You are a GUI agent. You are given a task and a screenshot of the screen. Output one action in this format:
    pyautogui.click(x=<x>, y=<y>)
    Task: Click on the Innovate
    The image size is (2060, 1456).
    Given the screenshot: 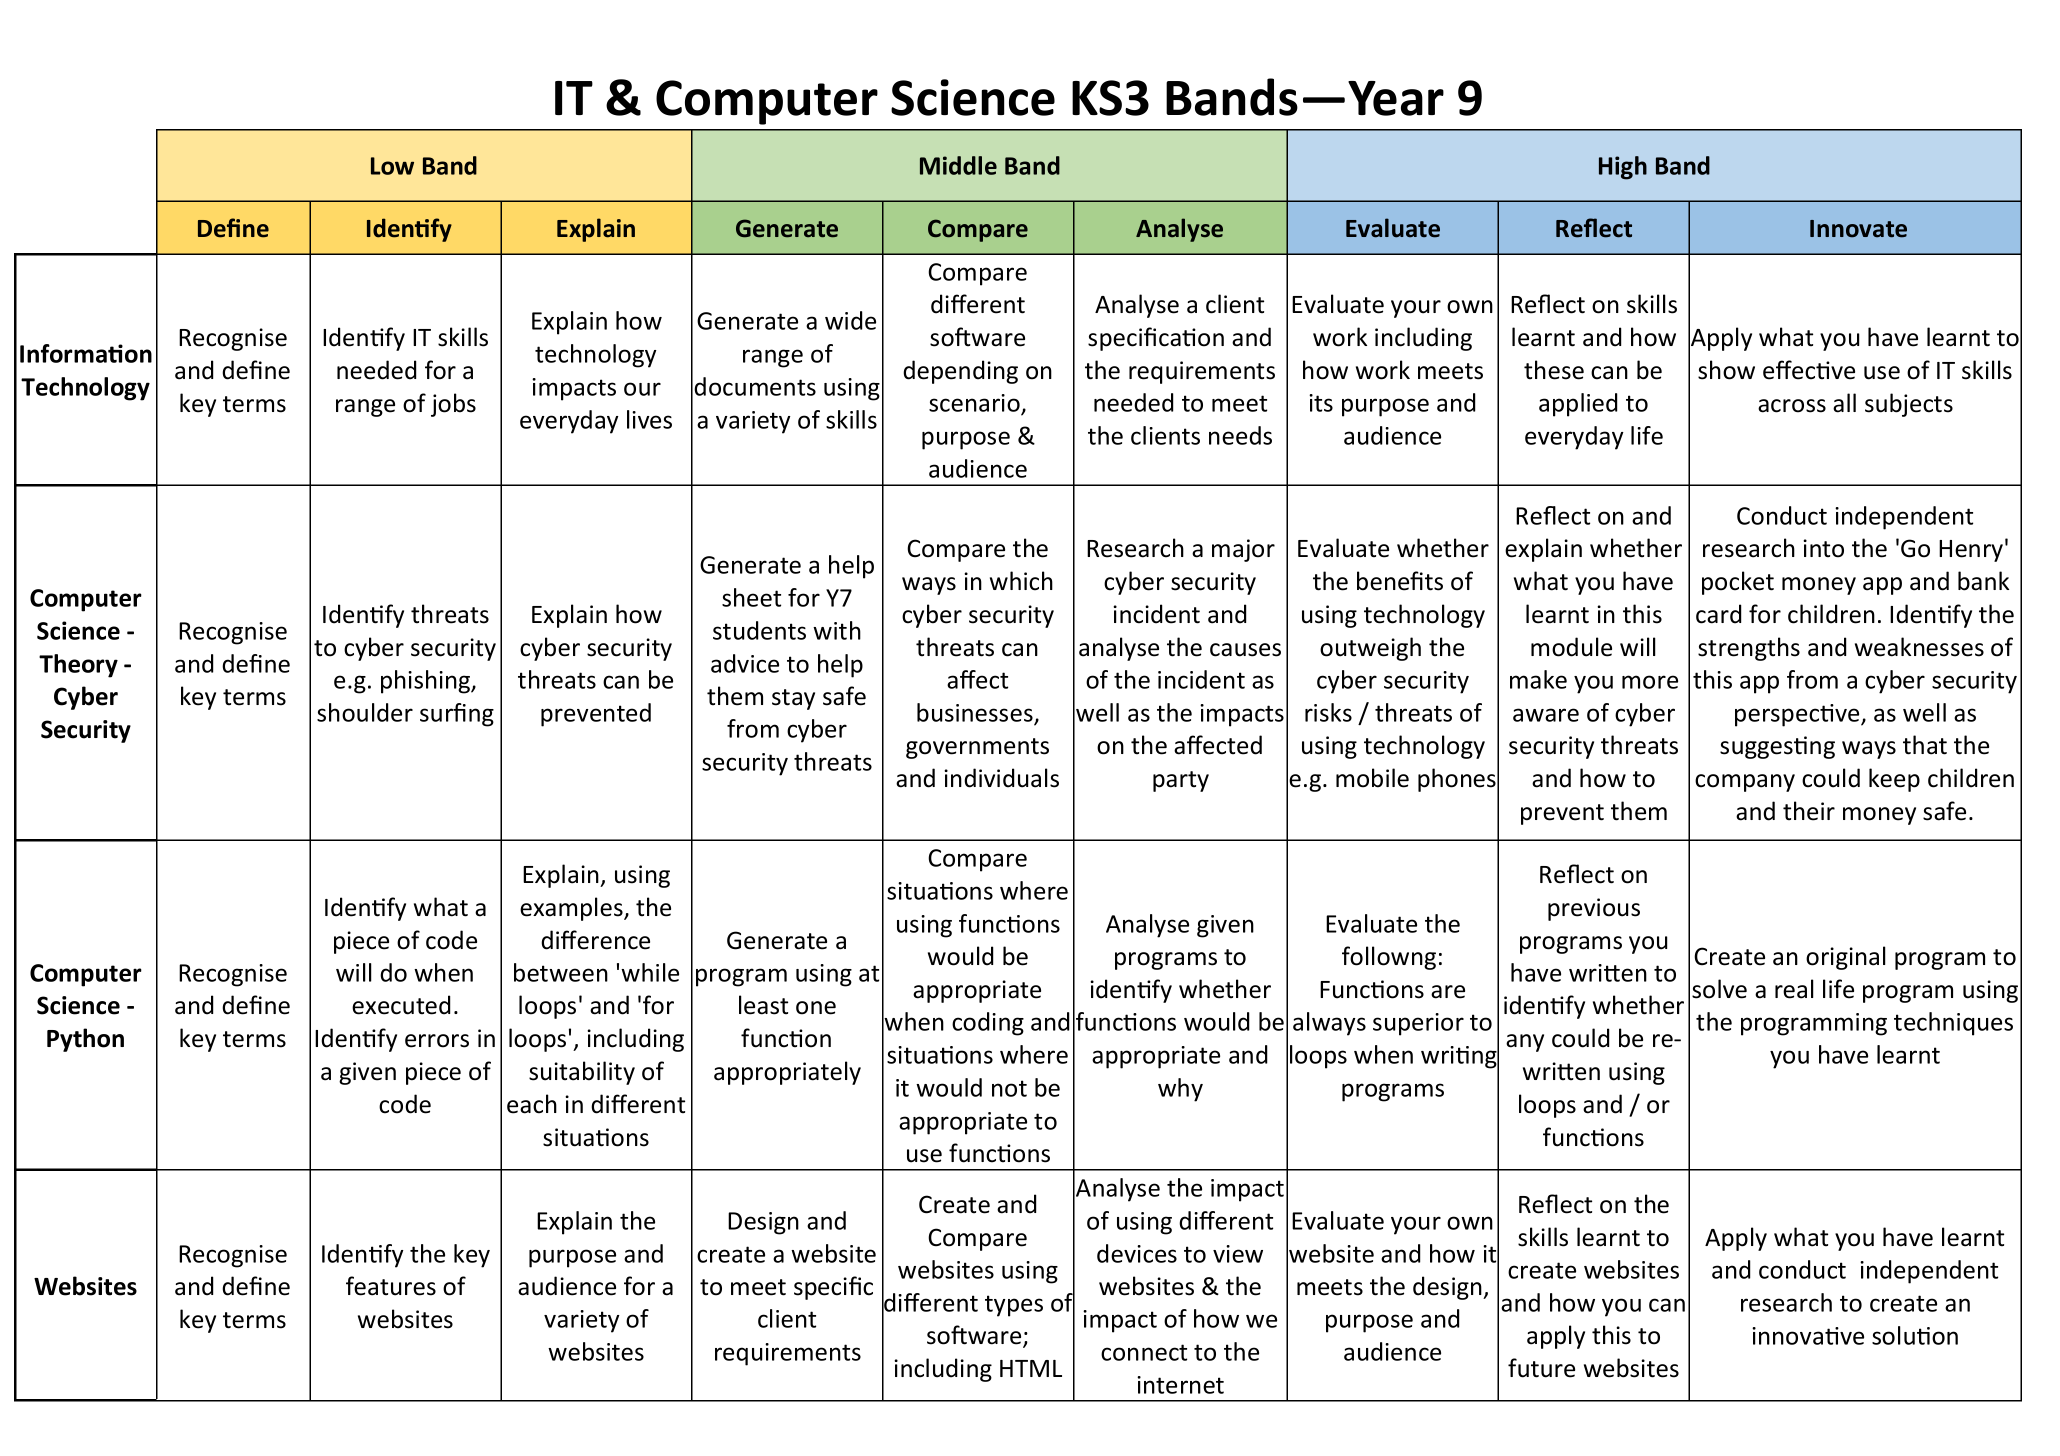 What is the action you would take?
    pyautogui.click(x=1858, y=229)
